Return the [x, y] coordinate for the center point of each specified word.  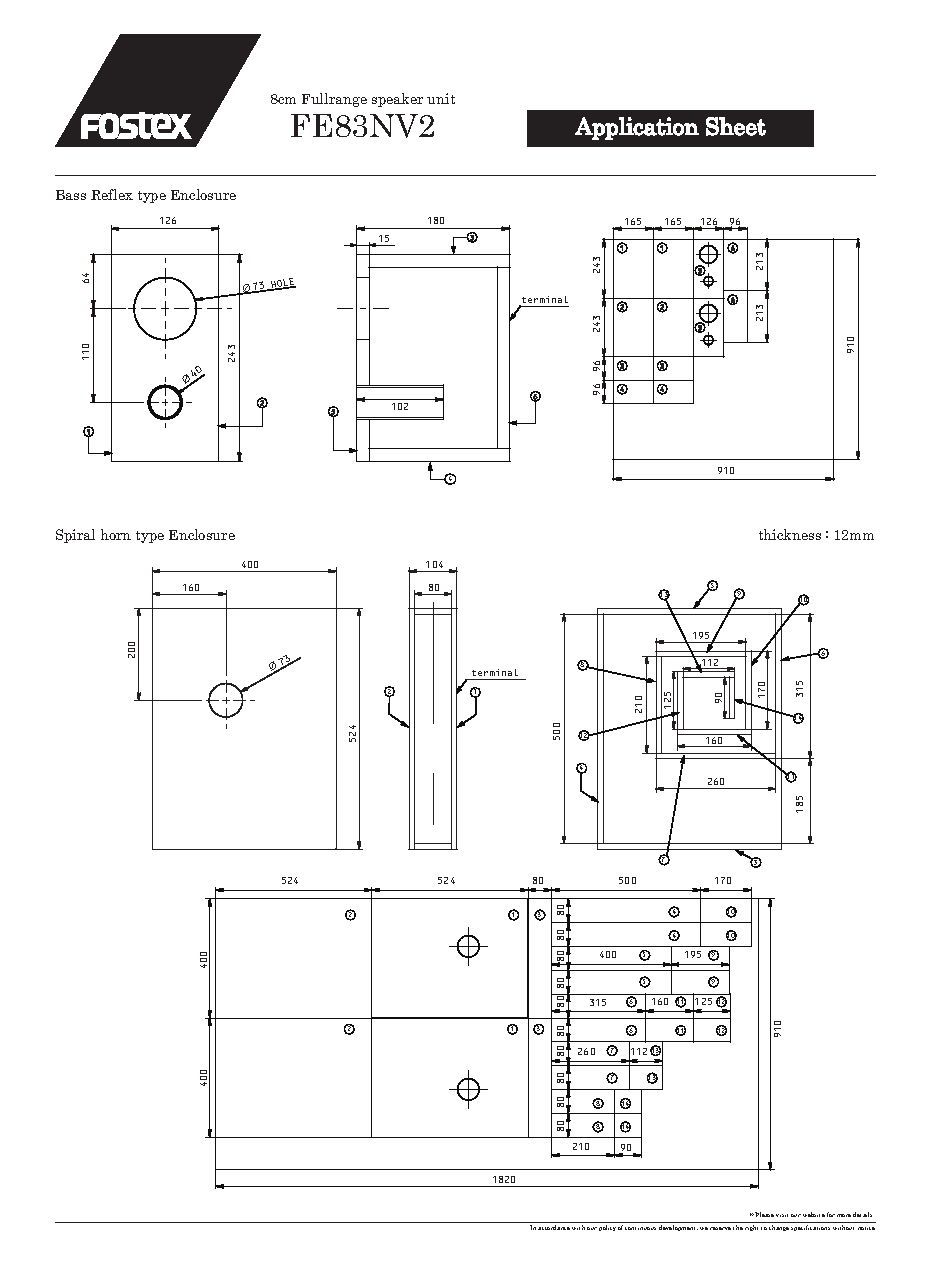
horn [116, 534]
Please [764, 1214]
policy [607, 1228]
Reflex [112, 194]
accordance [554, 1227]
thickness [790, 534]
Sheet [736, 126]
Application [637, 128]
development [678, 1228]
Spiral [75, 536]
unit [441, 98]
